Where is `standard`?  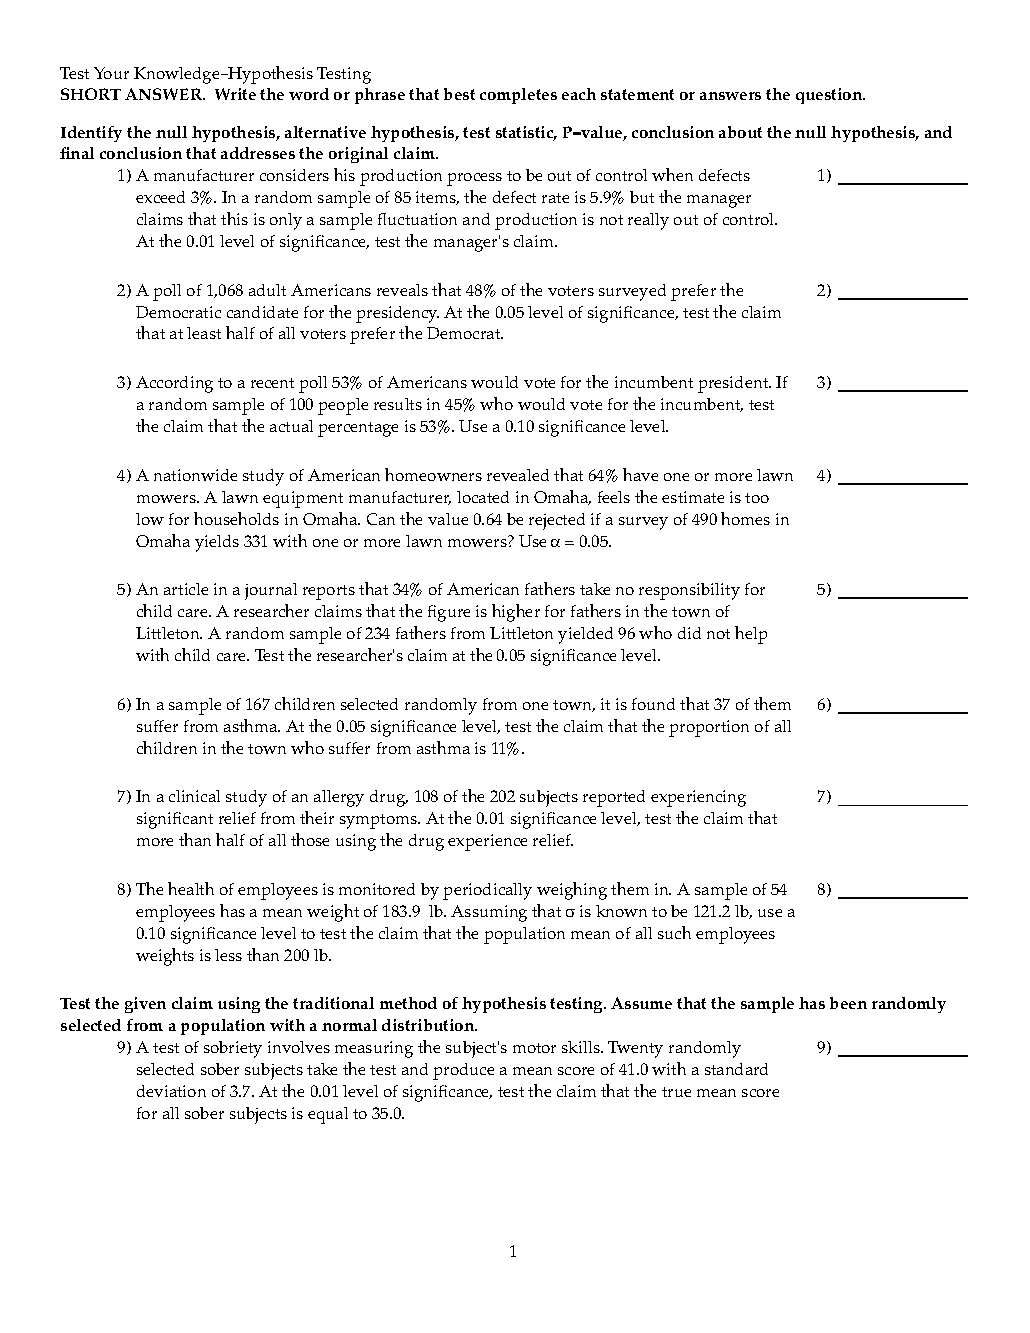 standard is located at coordinates (736, 1069).
